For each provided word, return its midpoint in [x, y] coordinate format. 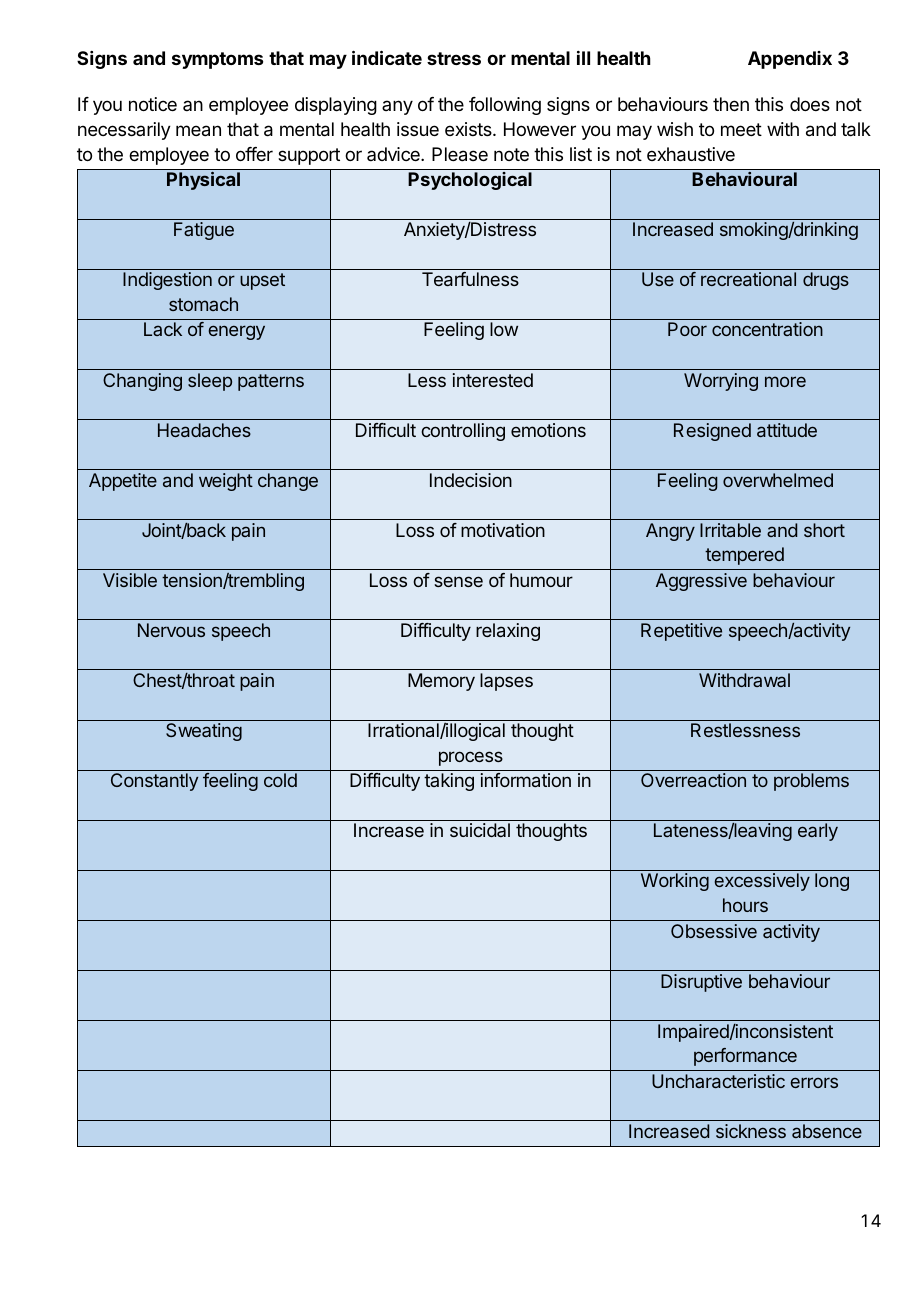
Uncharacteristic [718, 1081]
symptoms [217, 60]
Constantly [154, 782]
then [731, 104]
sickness [751, 1131]
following [505, 106]
